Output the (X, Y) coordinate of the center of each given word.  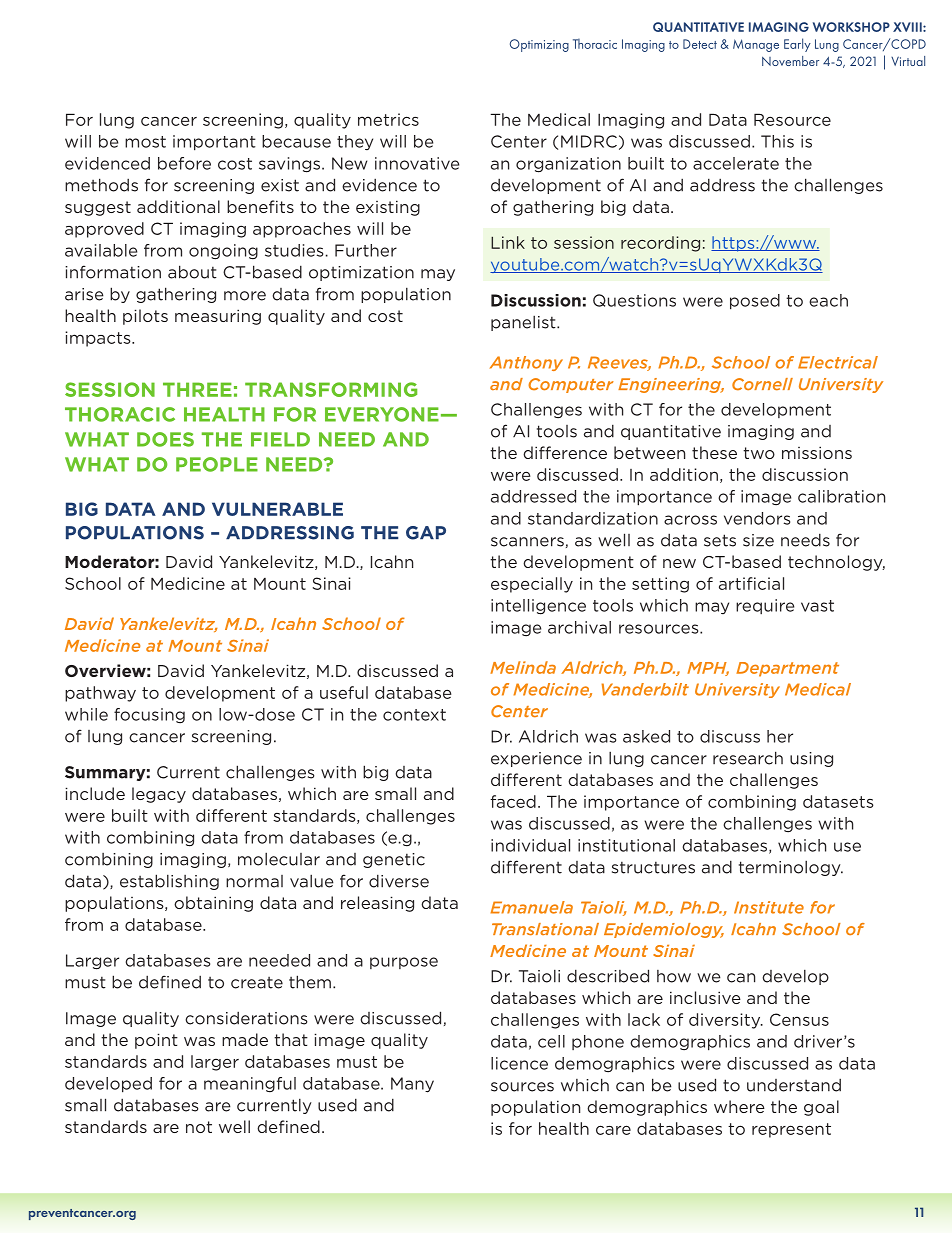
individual (530, 845)
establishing (169, 882)
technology (836, 563)
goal (821, 1108)
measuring (218, 317)
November (790, 61)
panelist (524, 323)
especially (532, 585)
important (214, 143)
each (828, 300)
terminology (791, 868)
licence (519, 1063)
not (199, 1127)
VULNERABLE (277, 509)
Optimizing (539, 45)
